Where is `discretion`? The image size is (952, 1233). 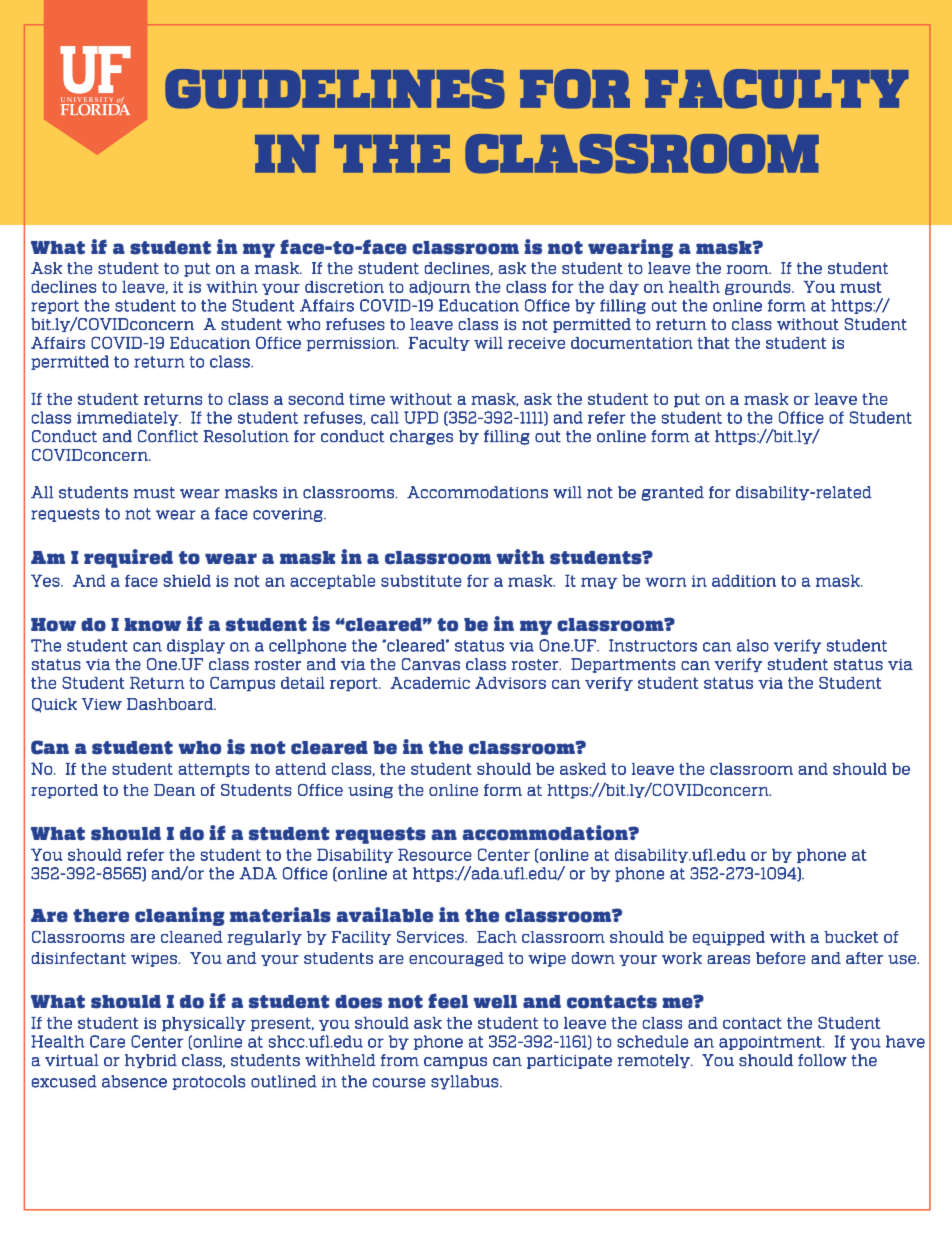
discretion is located at coordinates (344, 287).
